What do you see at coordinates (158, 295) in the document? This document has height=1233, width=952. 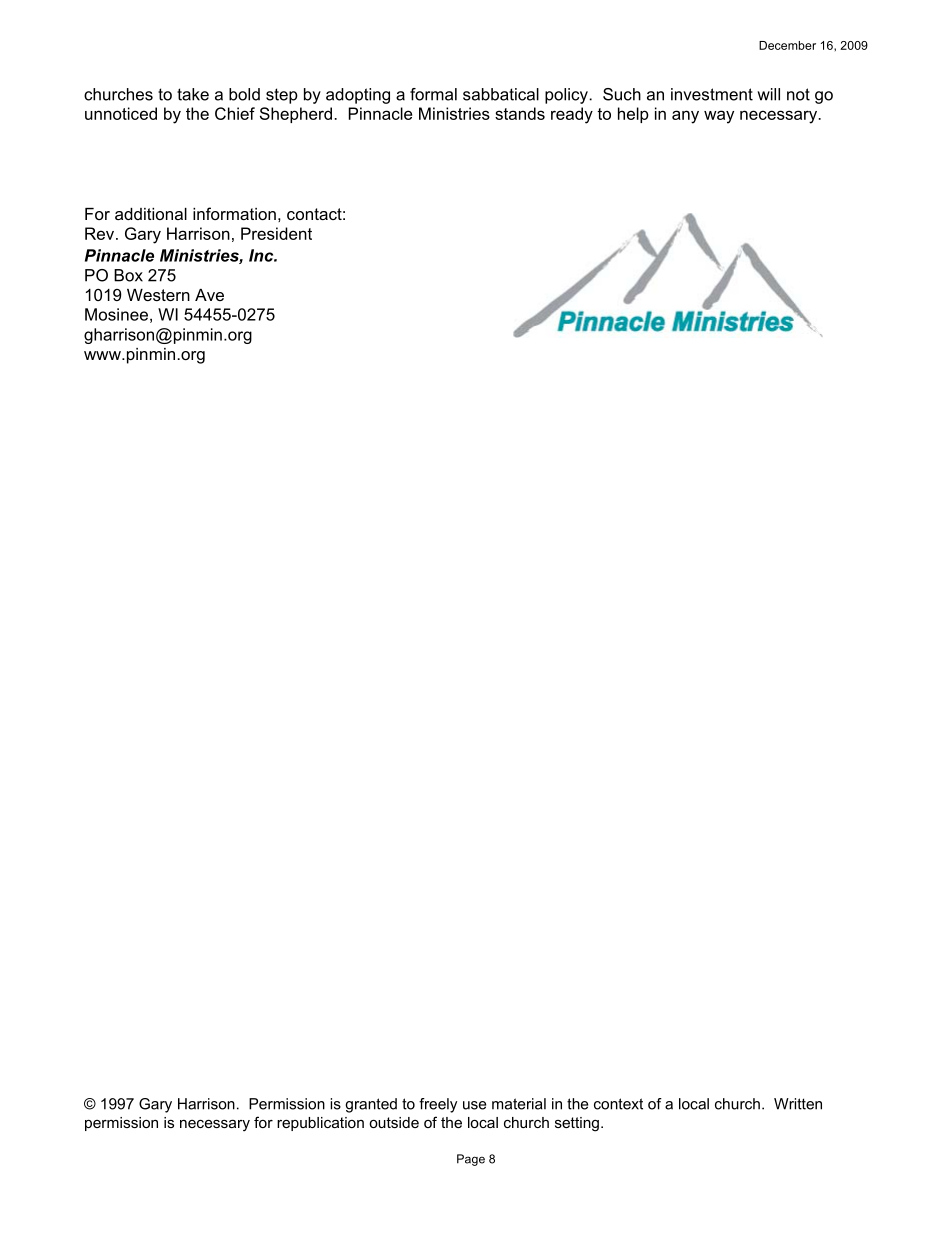 I see `Western` at bounding box center [158, 295].
